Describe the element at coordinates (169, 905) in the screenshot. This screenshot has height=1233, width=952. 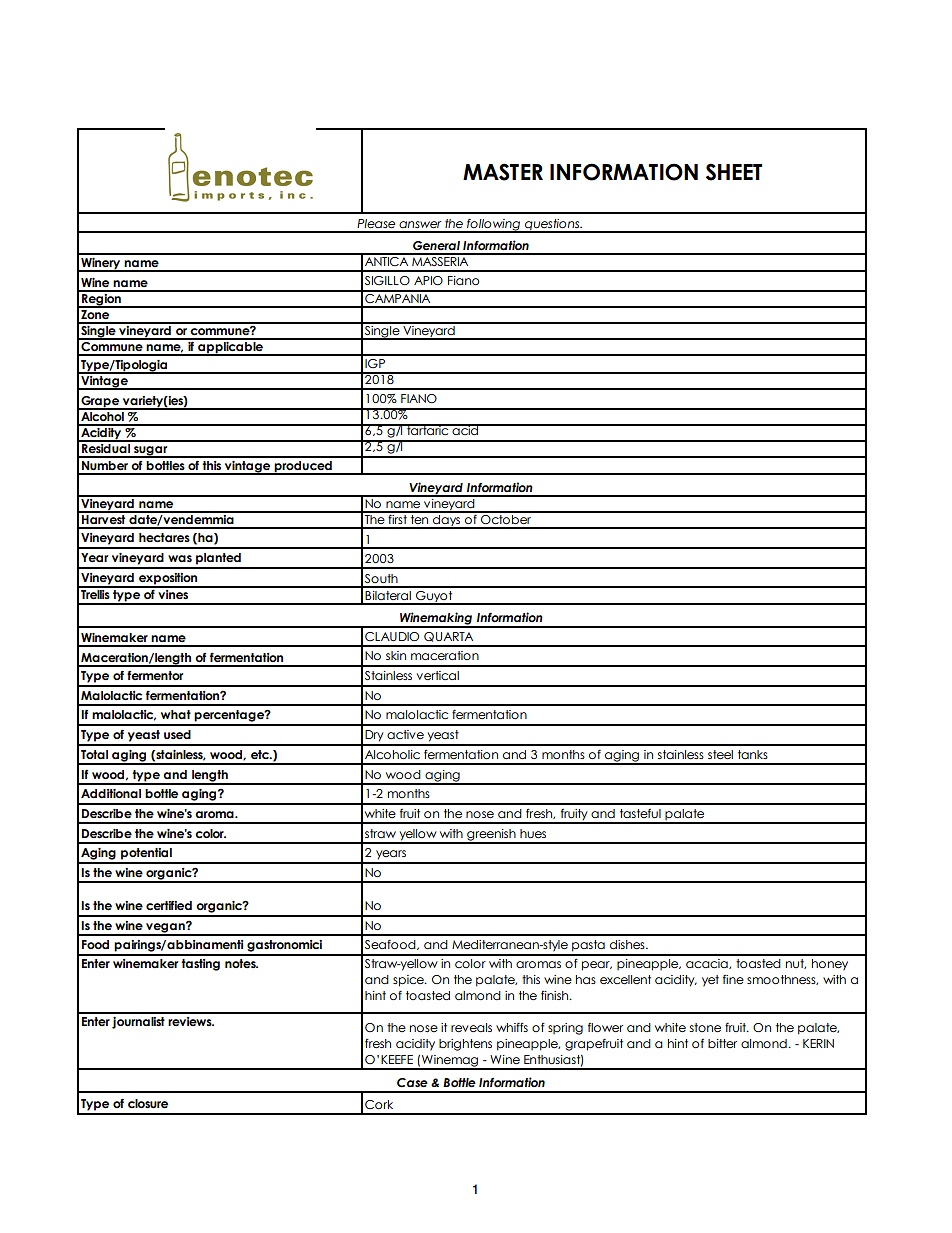
I see `certified` at that location.
